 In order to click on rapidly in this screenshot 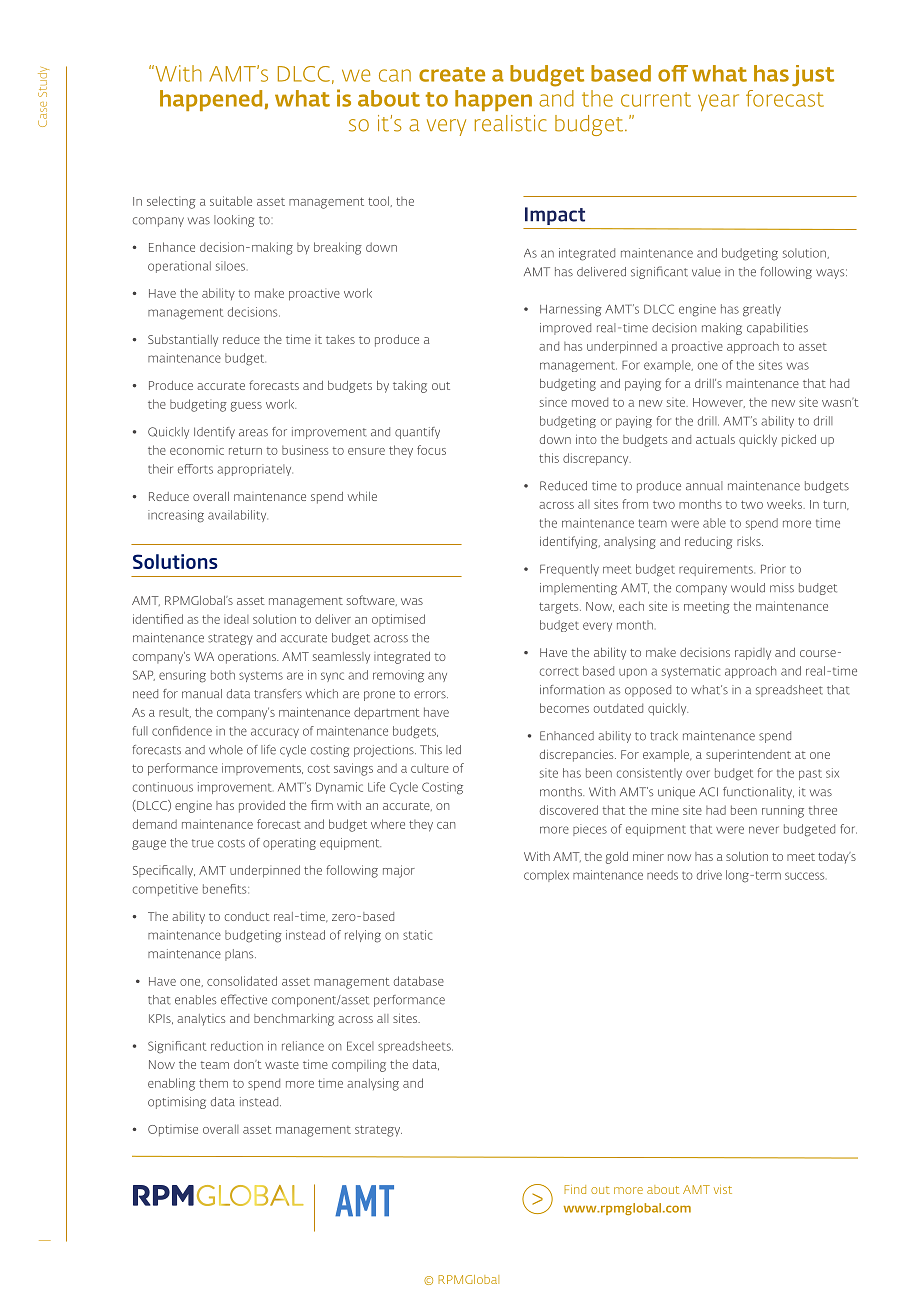, I will do `click(753, 654)`.
